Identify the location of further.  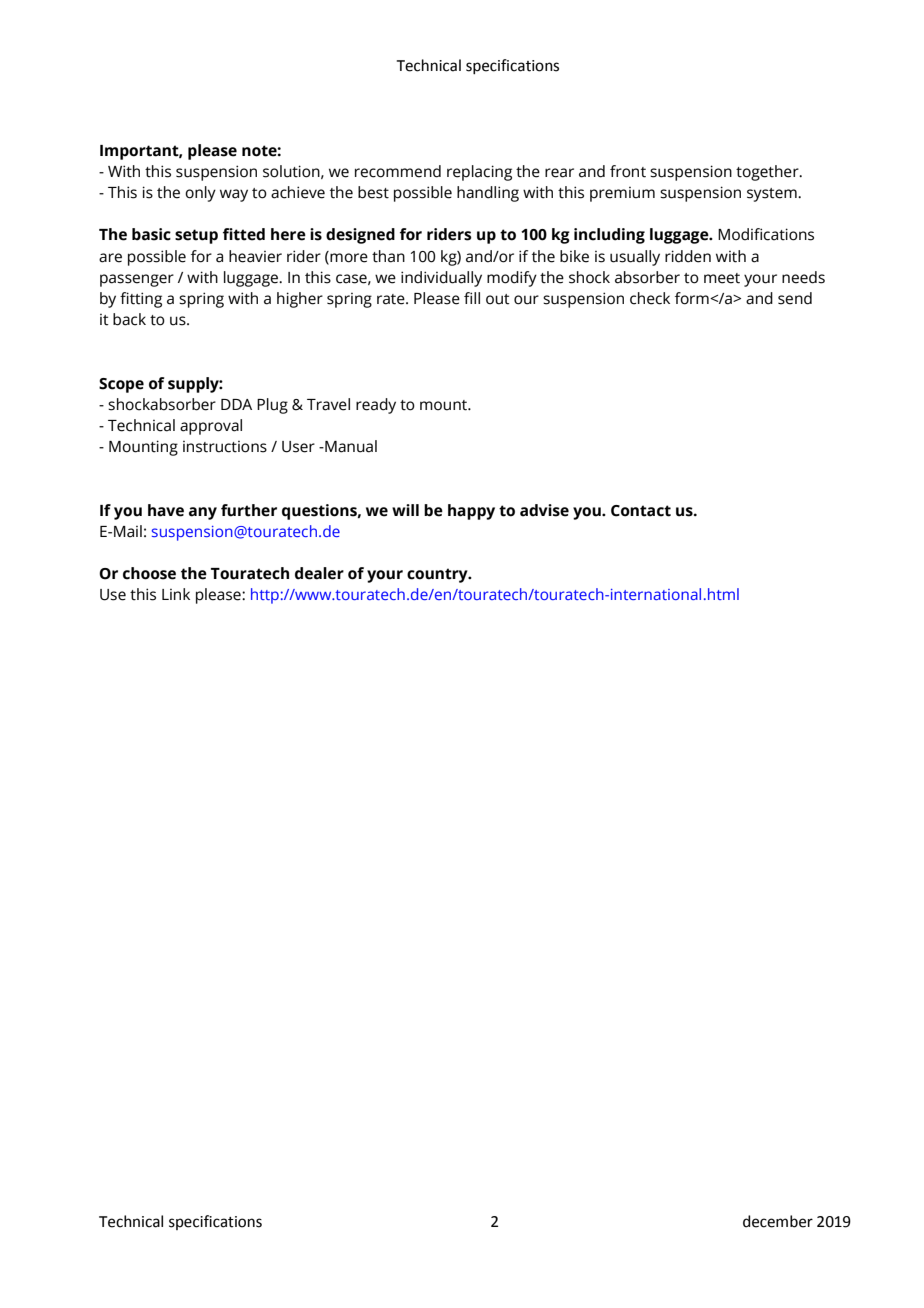
(249, 510).
